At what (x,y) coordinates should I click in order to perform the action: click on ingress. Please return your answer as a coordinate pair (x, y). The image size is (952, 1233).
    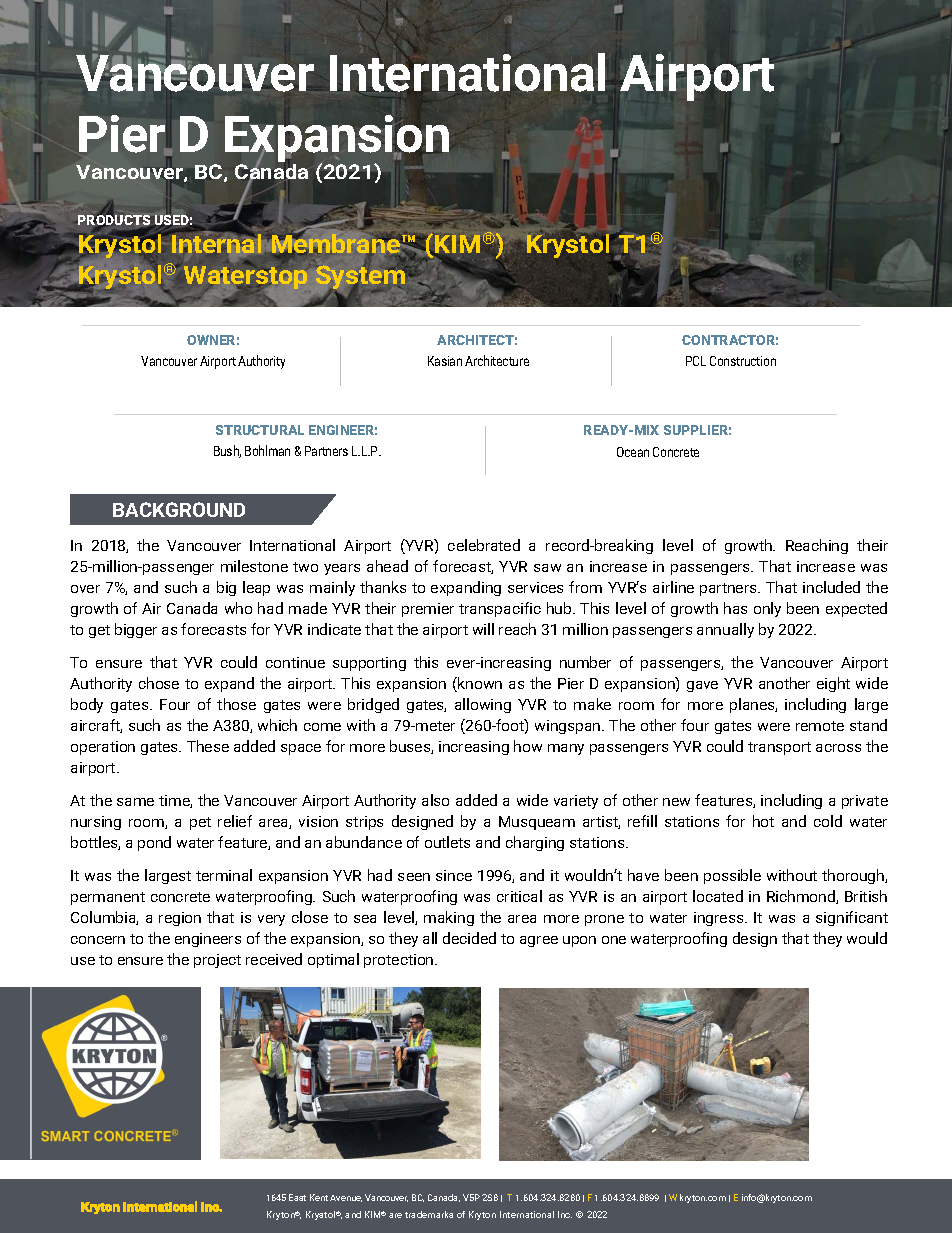
    Looking at the image, I should click on (720, 919).
